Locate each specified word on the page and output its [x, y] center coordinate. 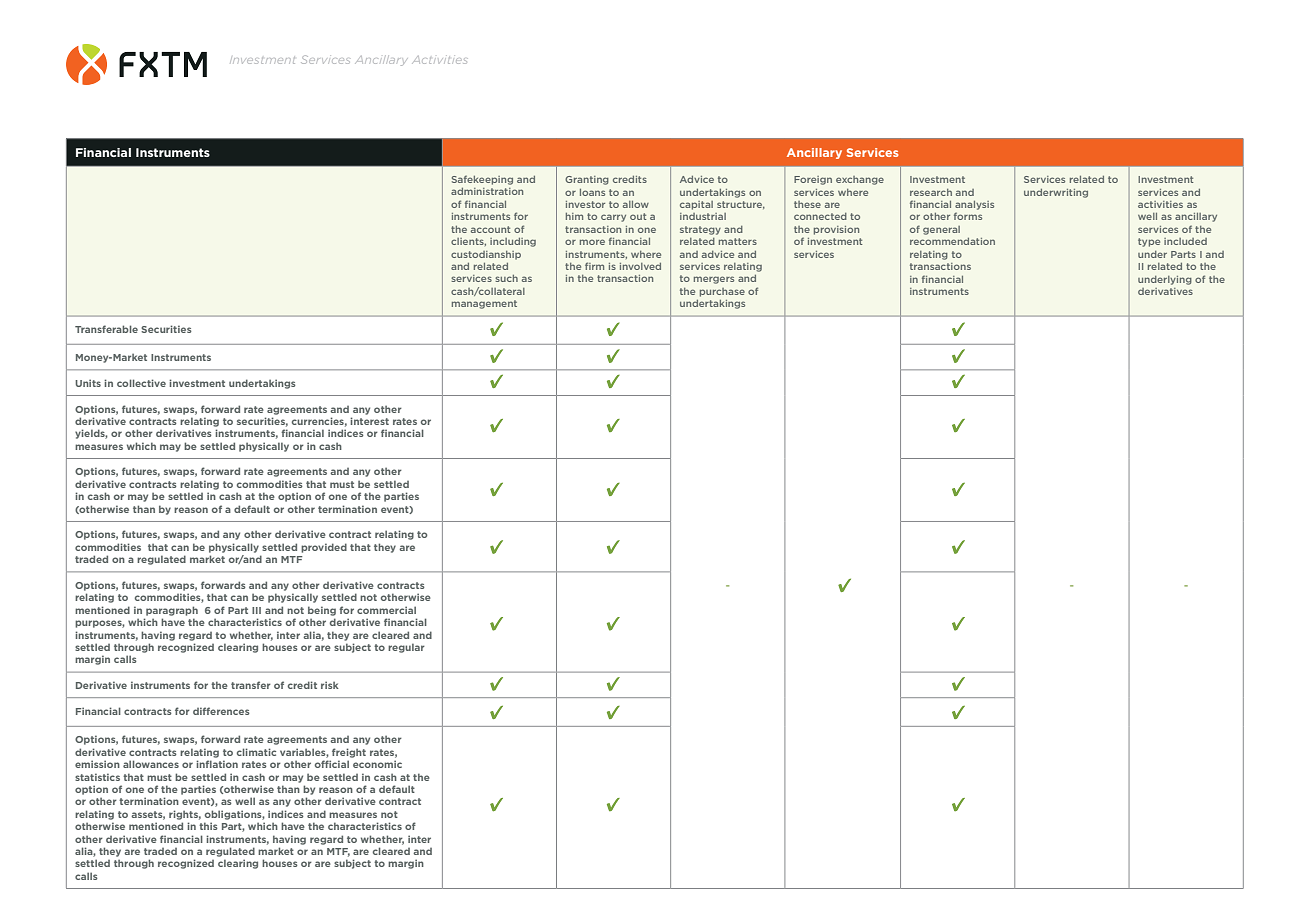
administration [487, 191]
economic [377, 764]
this [208, 826]
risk [330, 685]
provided [324, 548]
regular [406, 648]
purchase [722, 292]
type [1149, 242]
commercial [386, 610]
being [322, 611]
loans [592, 192]
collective [141, 383]
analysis [974, 205]
